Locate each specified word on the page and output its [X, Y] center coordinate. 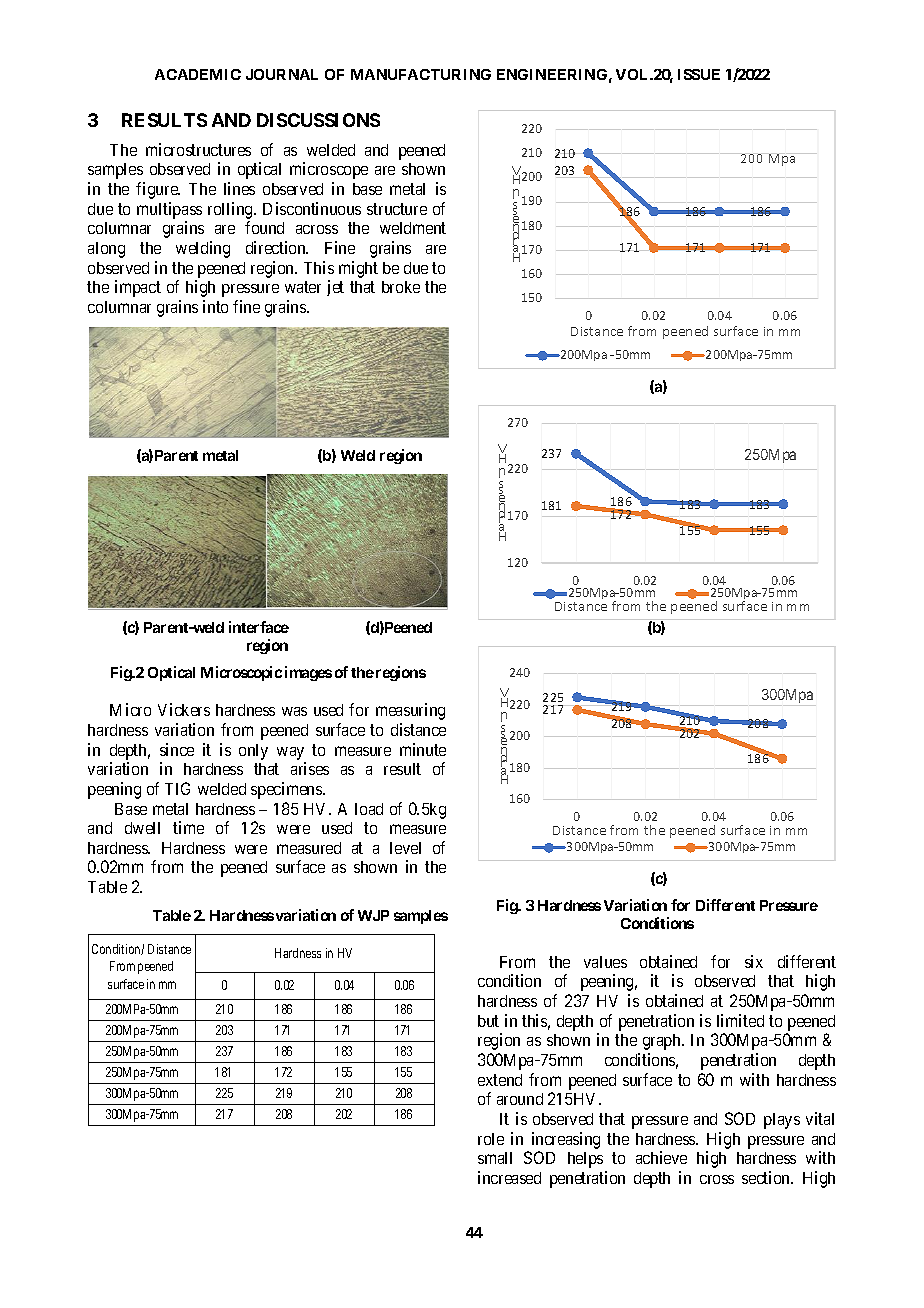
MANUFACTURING [421, 74]
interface [259, 627]
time [188, 827]
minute [423, 749]
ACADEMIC [198, 74]
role [491, 1139]
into [215, 306]
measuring [410, 711]
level [405, 848]
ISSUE [699, 74]
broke [401, 287]
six [754, 961]
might [358, 269]
